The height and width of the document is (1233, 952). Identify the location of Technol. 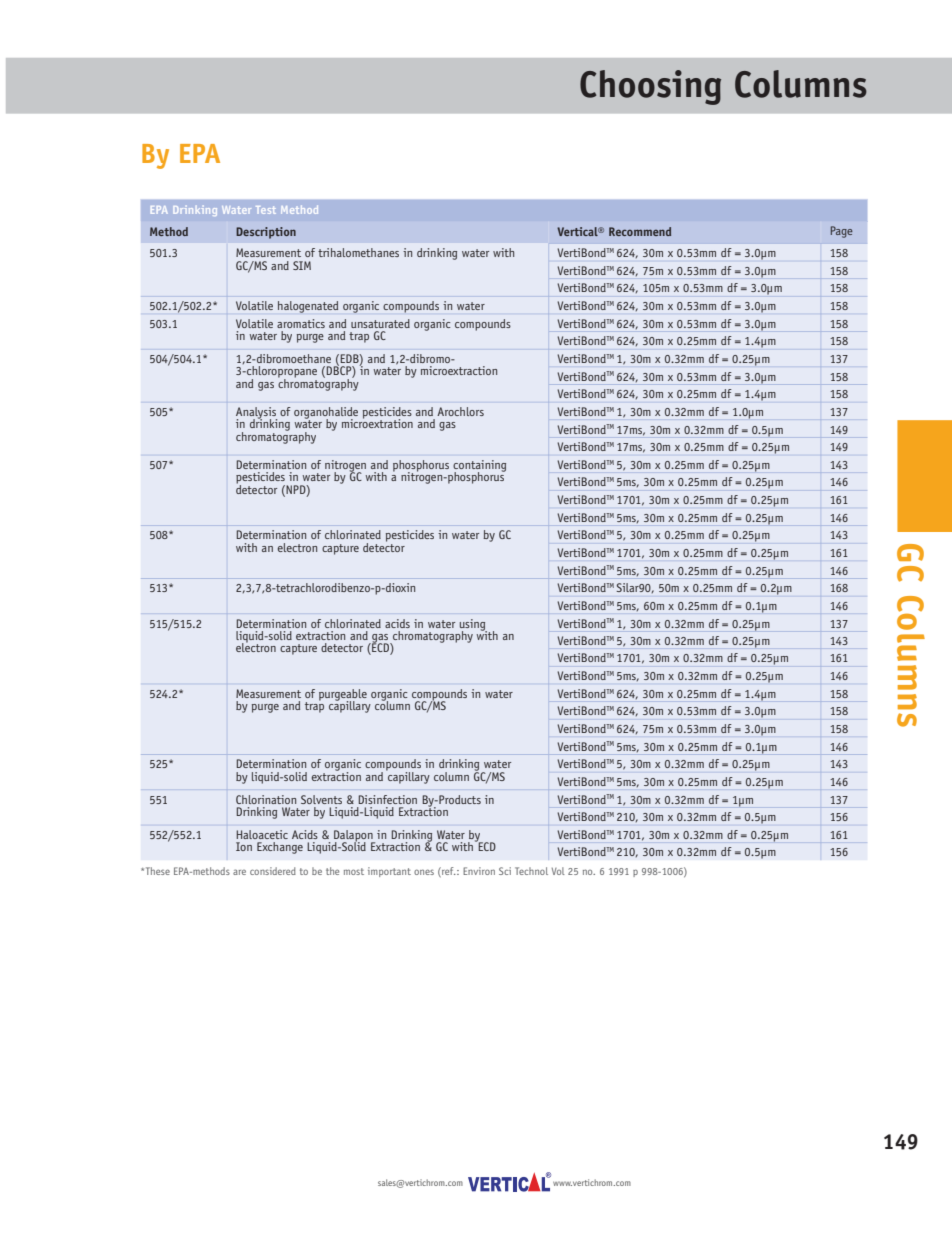
(531, 871).
